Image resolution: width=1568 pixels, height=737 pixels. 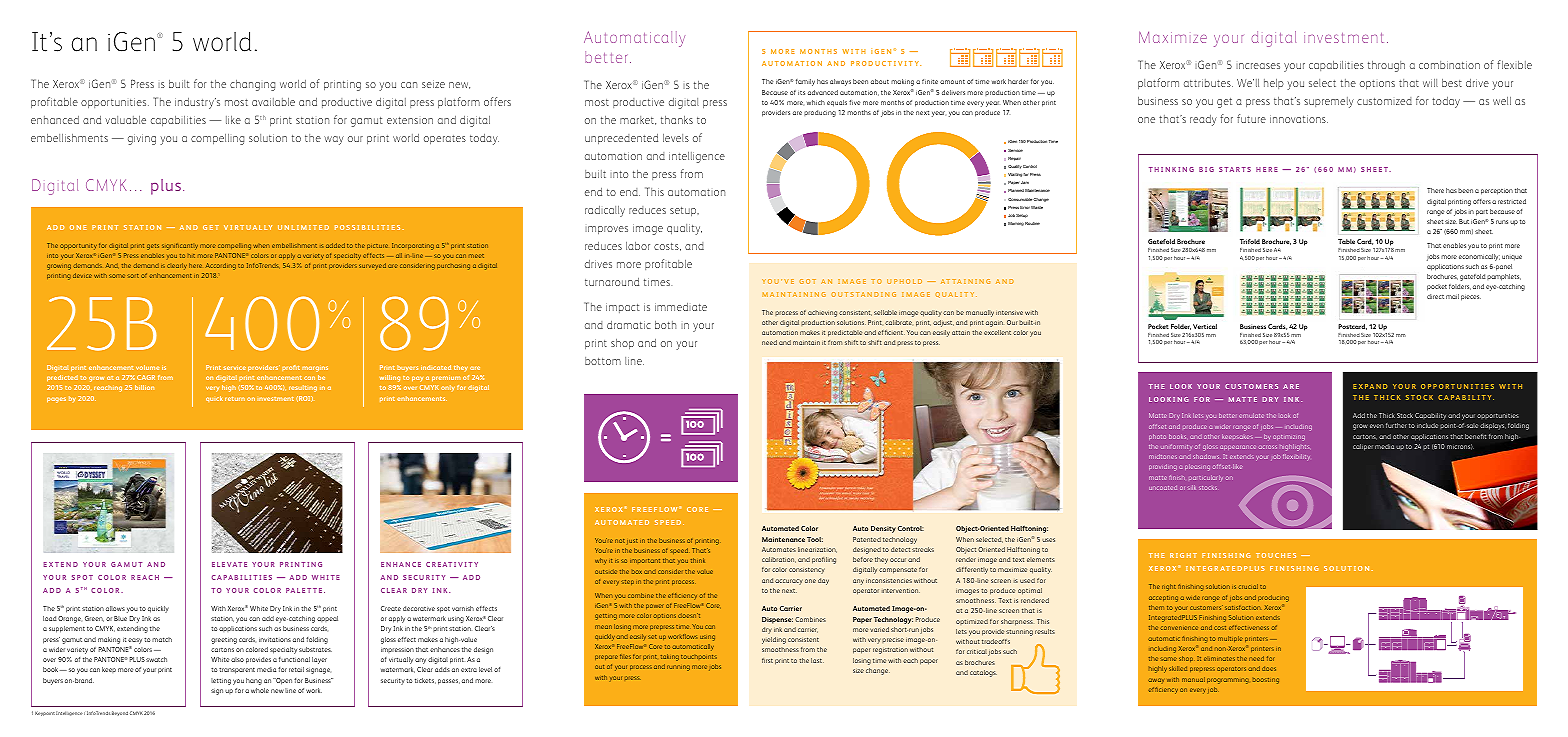 I want to click on economically, so click(x=1479, y=257).
